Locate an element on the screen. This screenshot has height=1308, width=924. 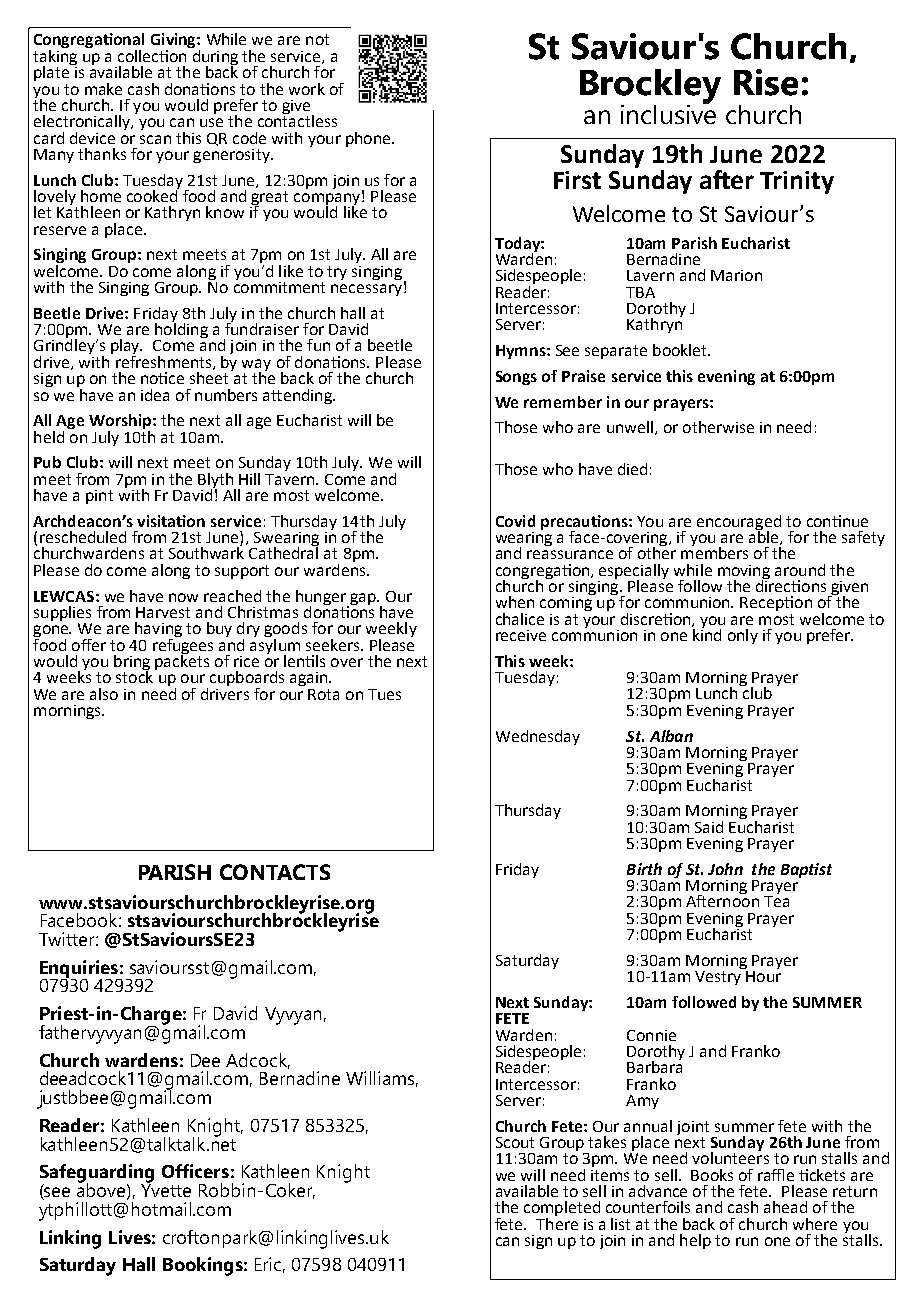
bring is located at coordinates (132, 664).
